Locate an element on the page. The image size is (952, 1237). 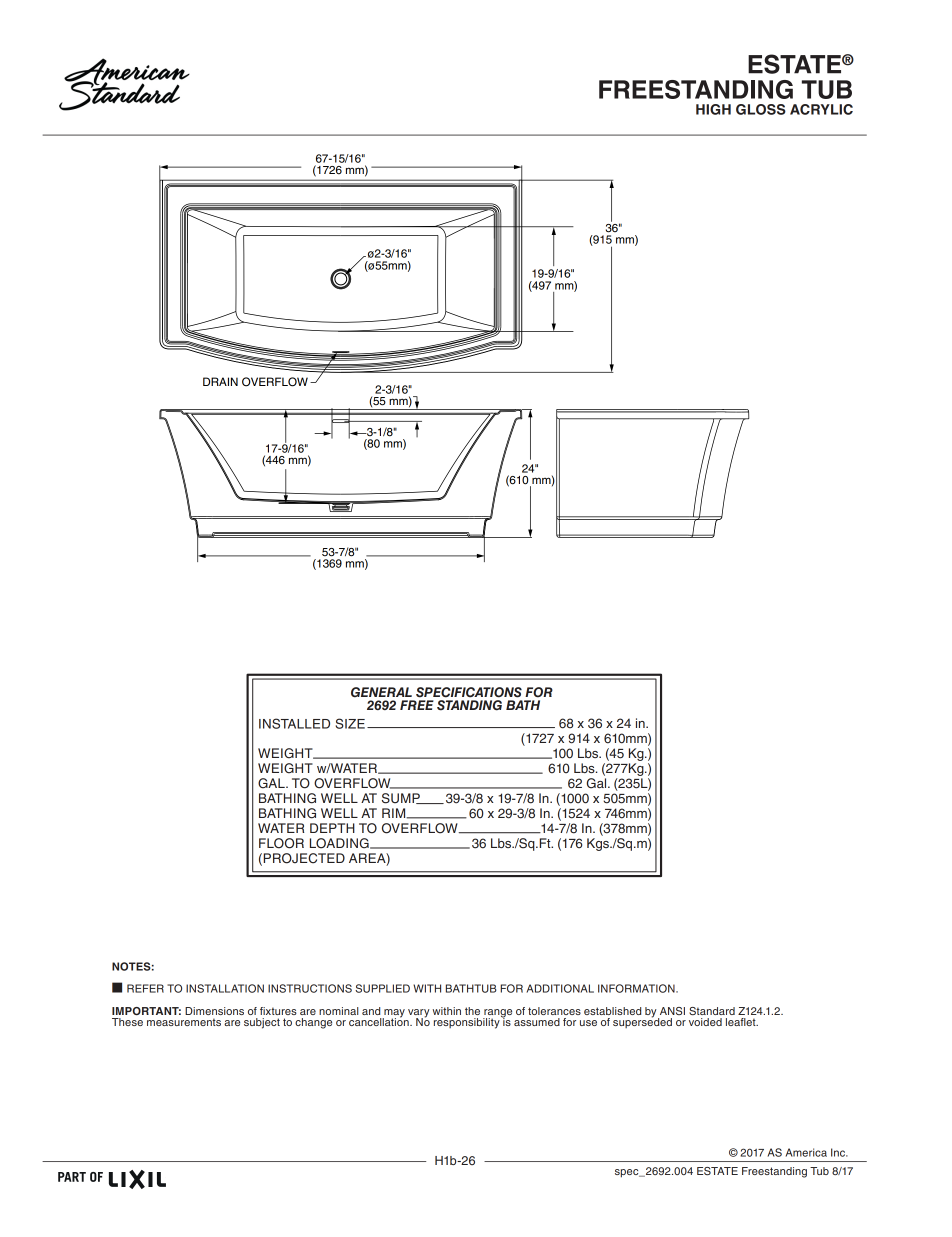
FLOOR is located at coordinates (281, 843).
